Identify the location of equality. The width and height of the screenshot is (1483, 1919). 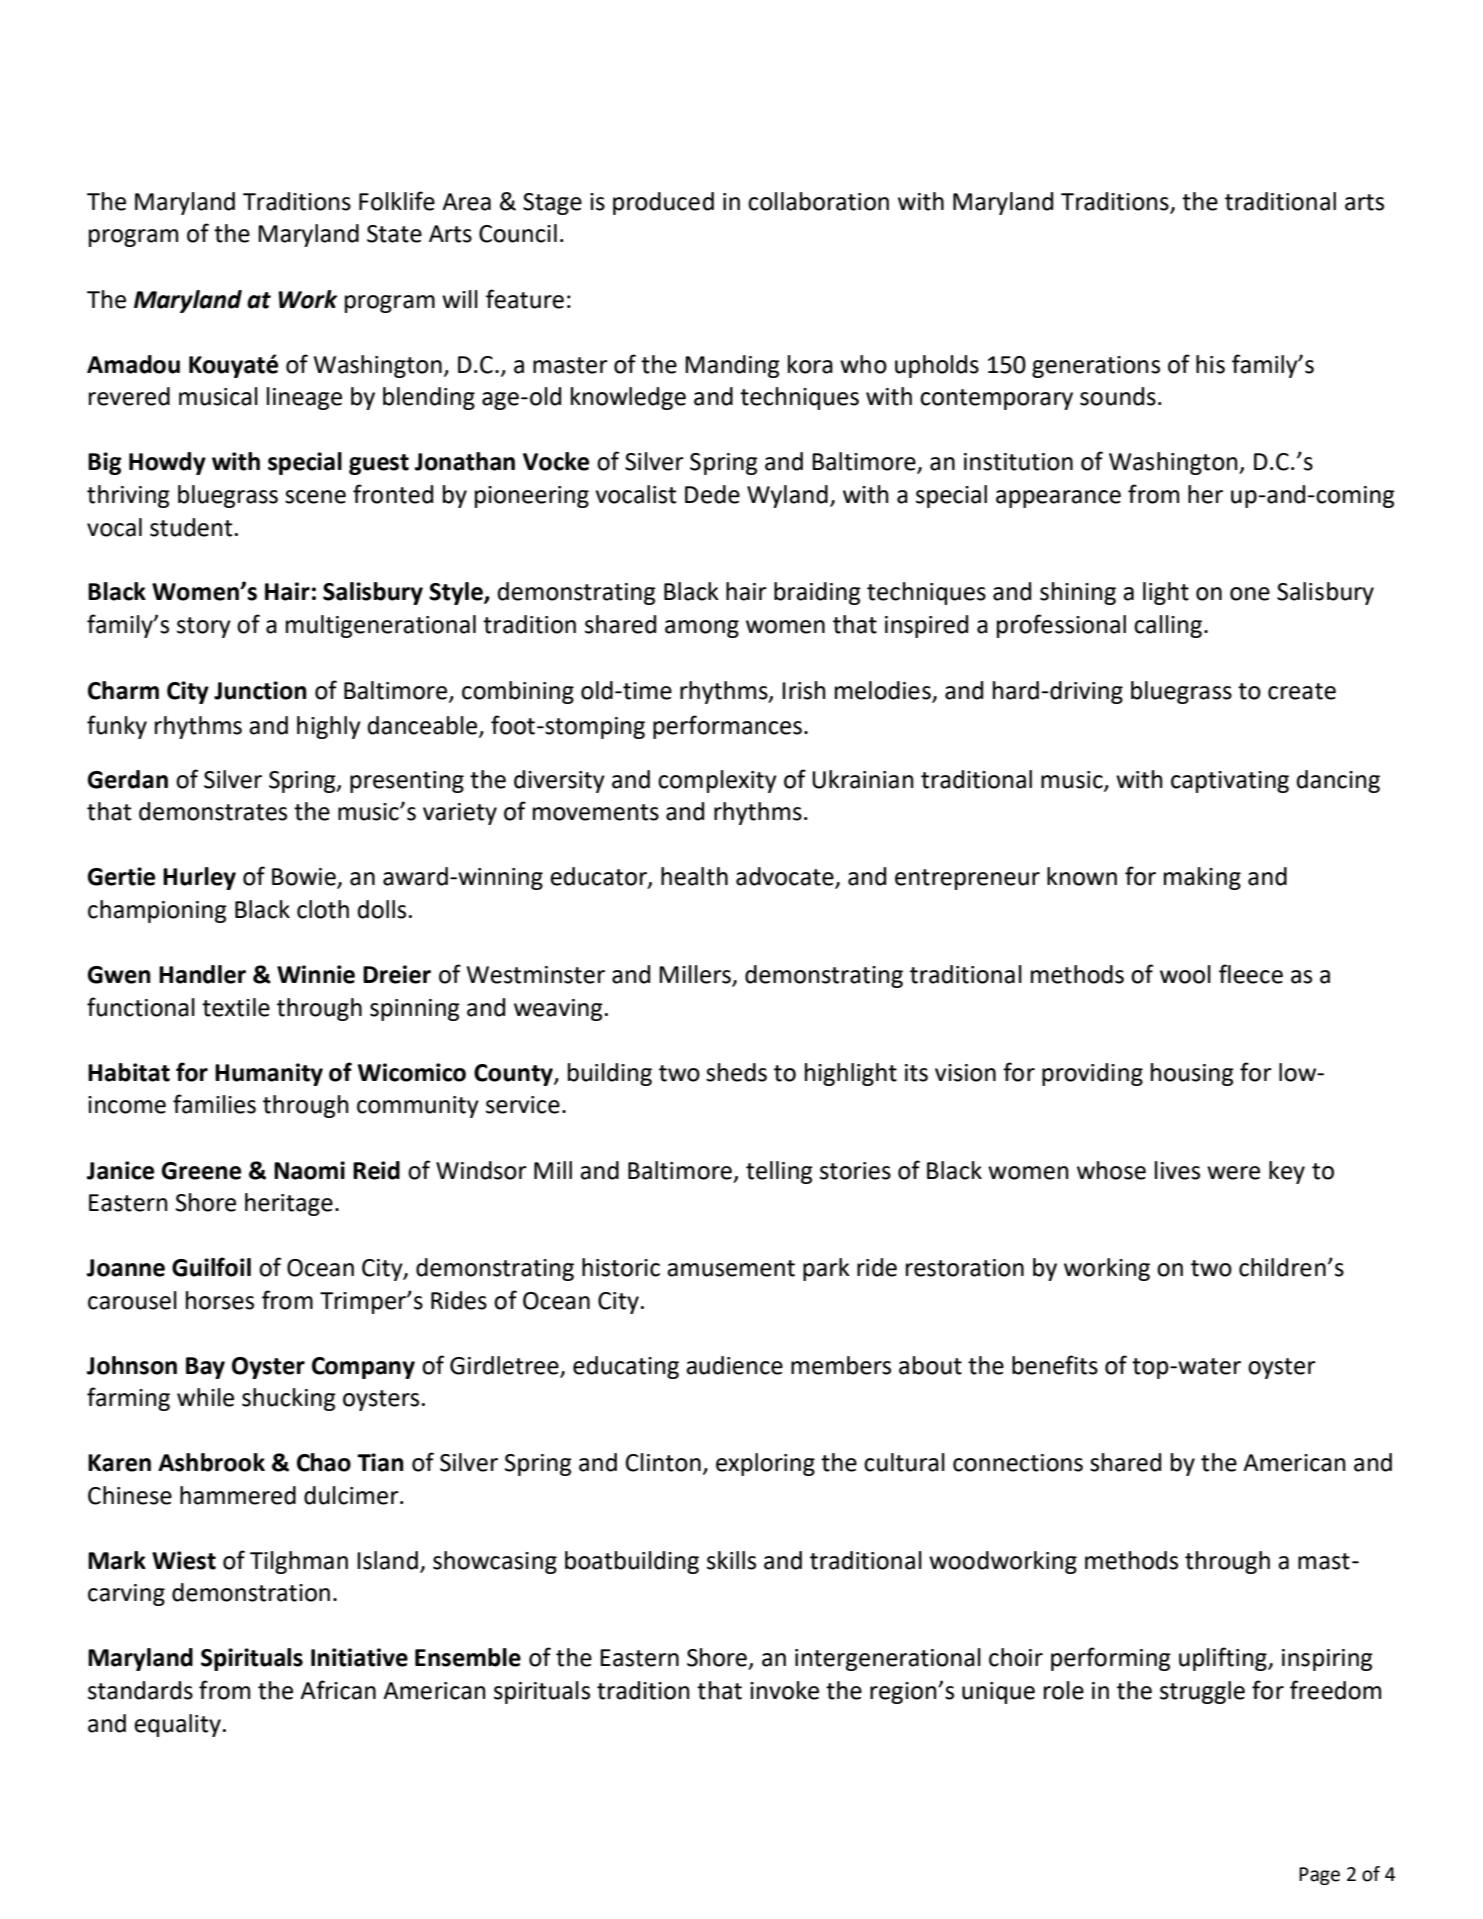
(177, 1725).
